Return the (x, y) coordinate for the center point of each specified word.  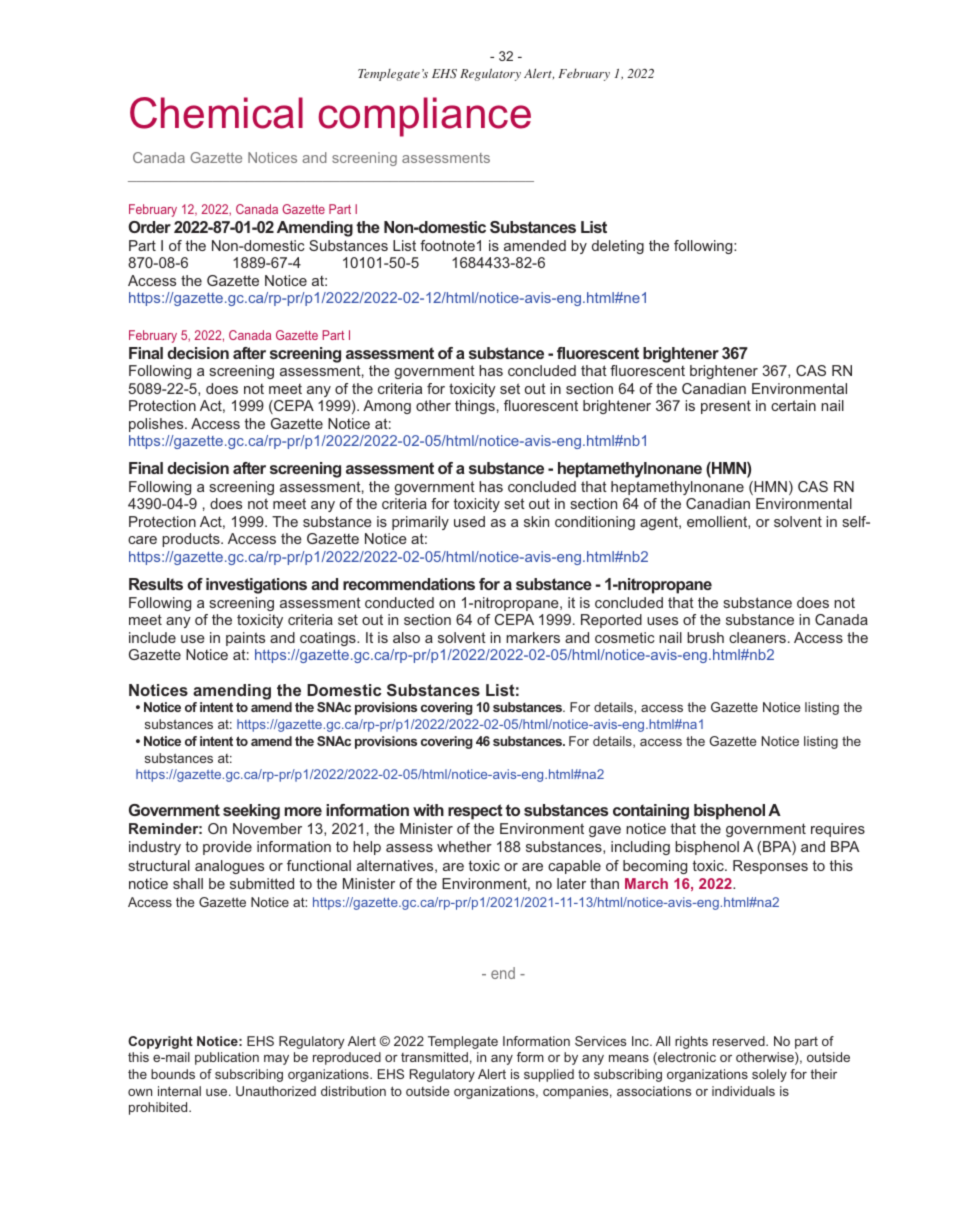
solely (769, 1075)
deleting (618, 247)
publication (227, 1058)
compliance (424, 117)
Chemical (216, 113)
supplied (549, 1075)
